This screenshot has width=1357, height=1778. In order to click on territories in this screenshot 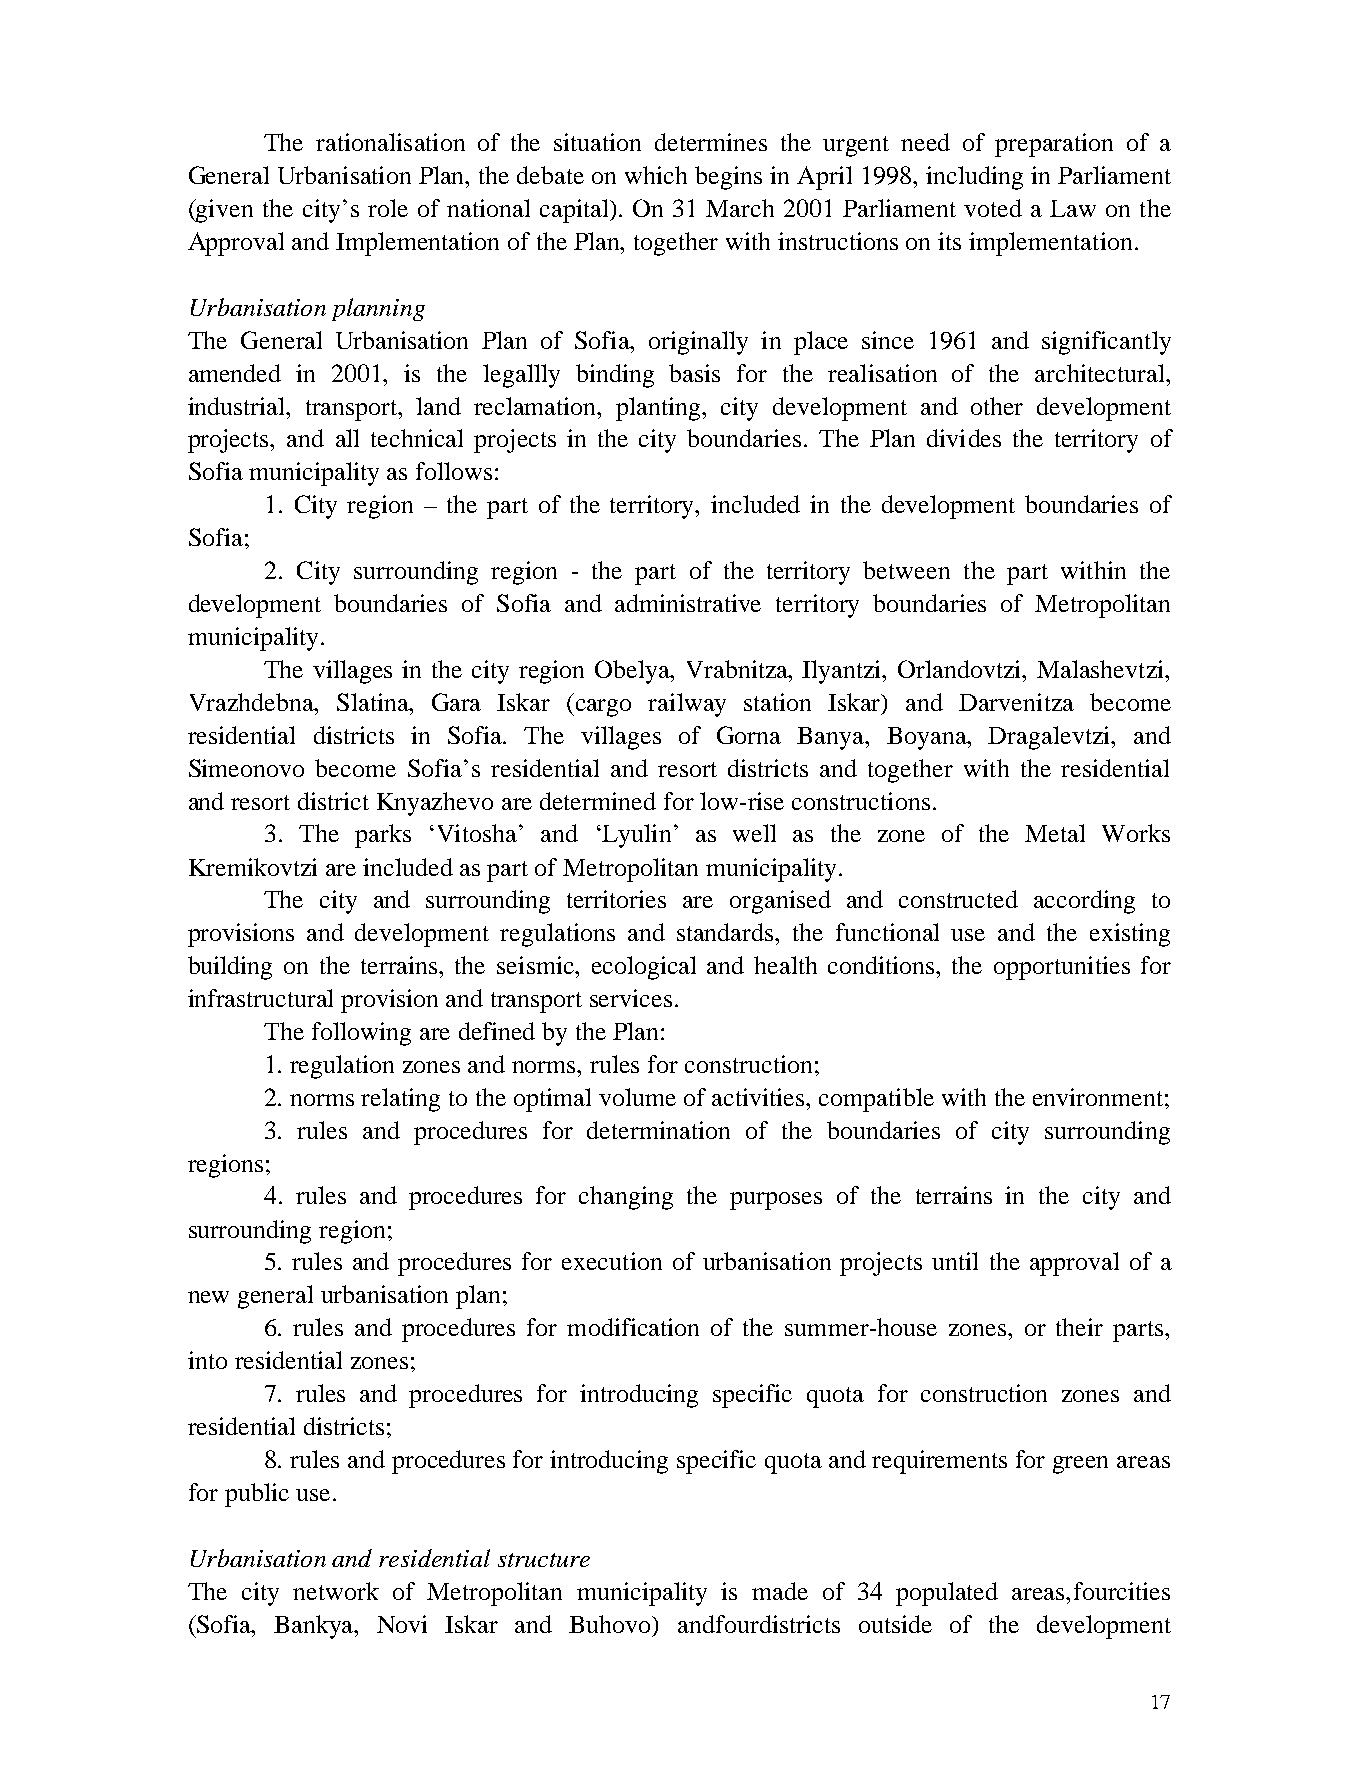, I will do `click(616, 899)`.
